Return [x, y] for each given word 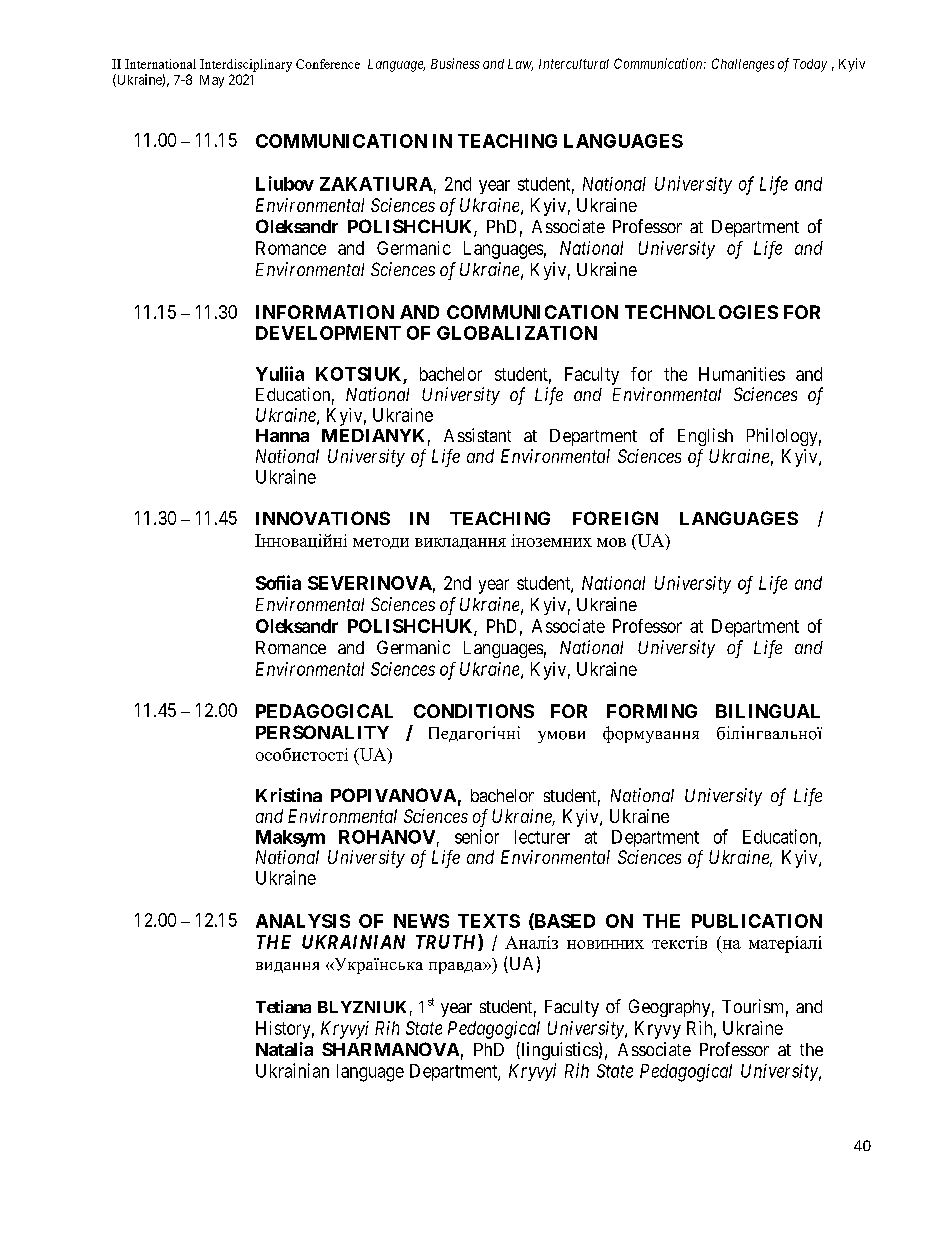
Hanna [282, 435]
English [705, 437]
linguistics [558, 1051]
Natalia [284, 1049]
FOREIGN [615, 518]
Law [520, 65]
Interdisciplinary [246, 65]
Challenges [743, 65]
